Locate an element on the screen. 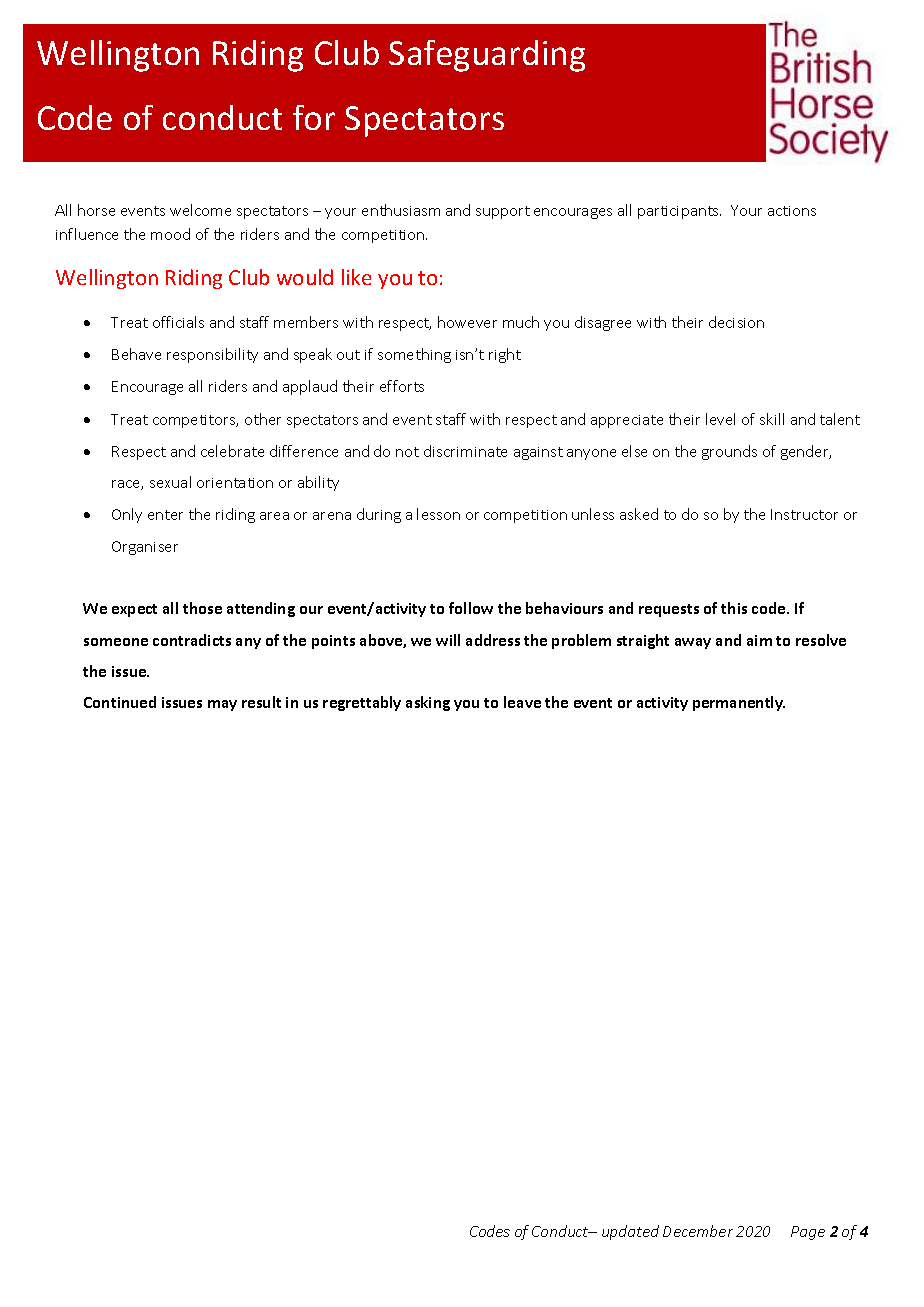 The height and width of the screenshot is (1307, 924). contradicts is located at coordinates (192, 640).
